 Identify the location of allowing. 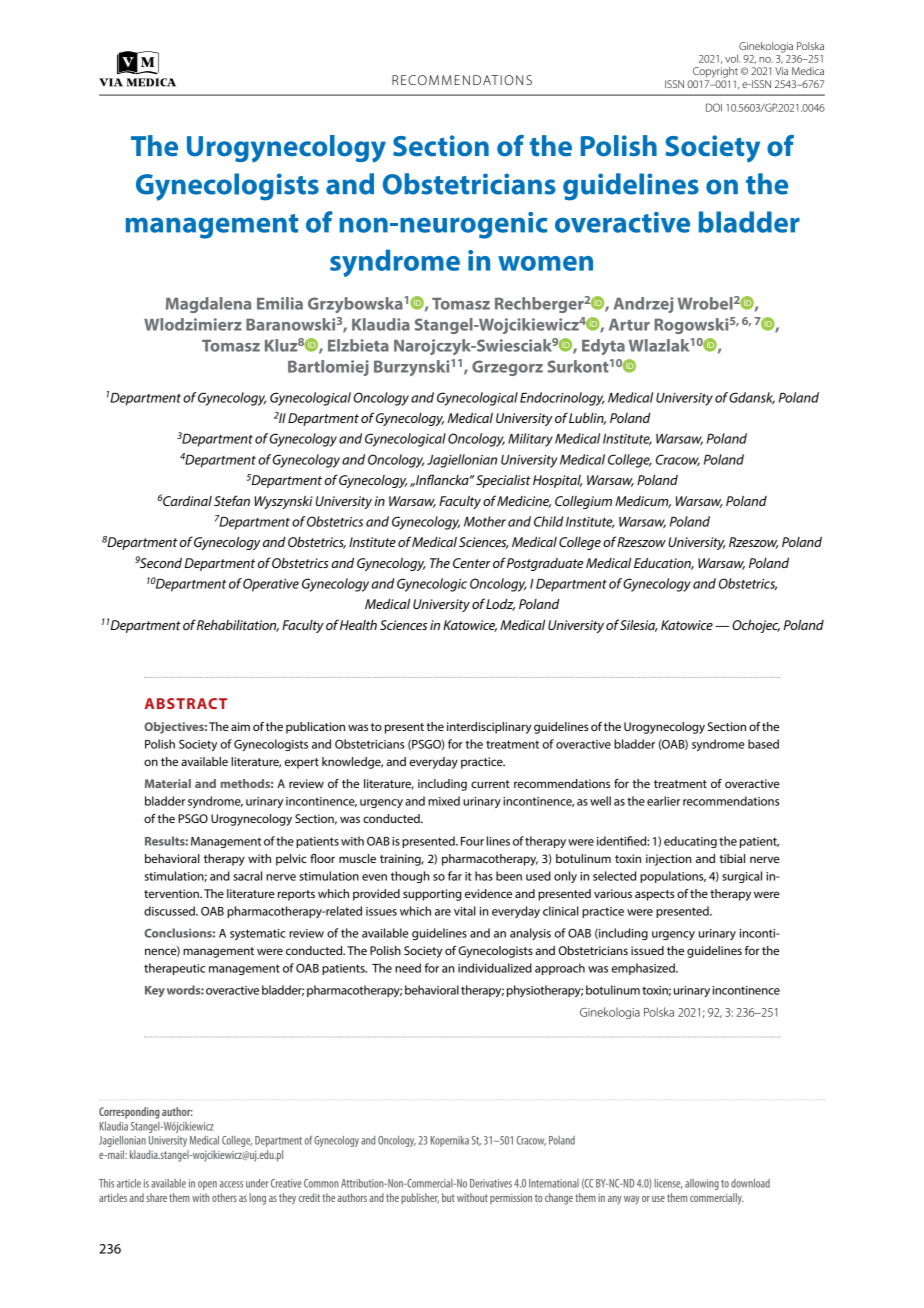
(702, 1184).
